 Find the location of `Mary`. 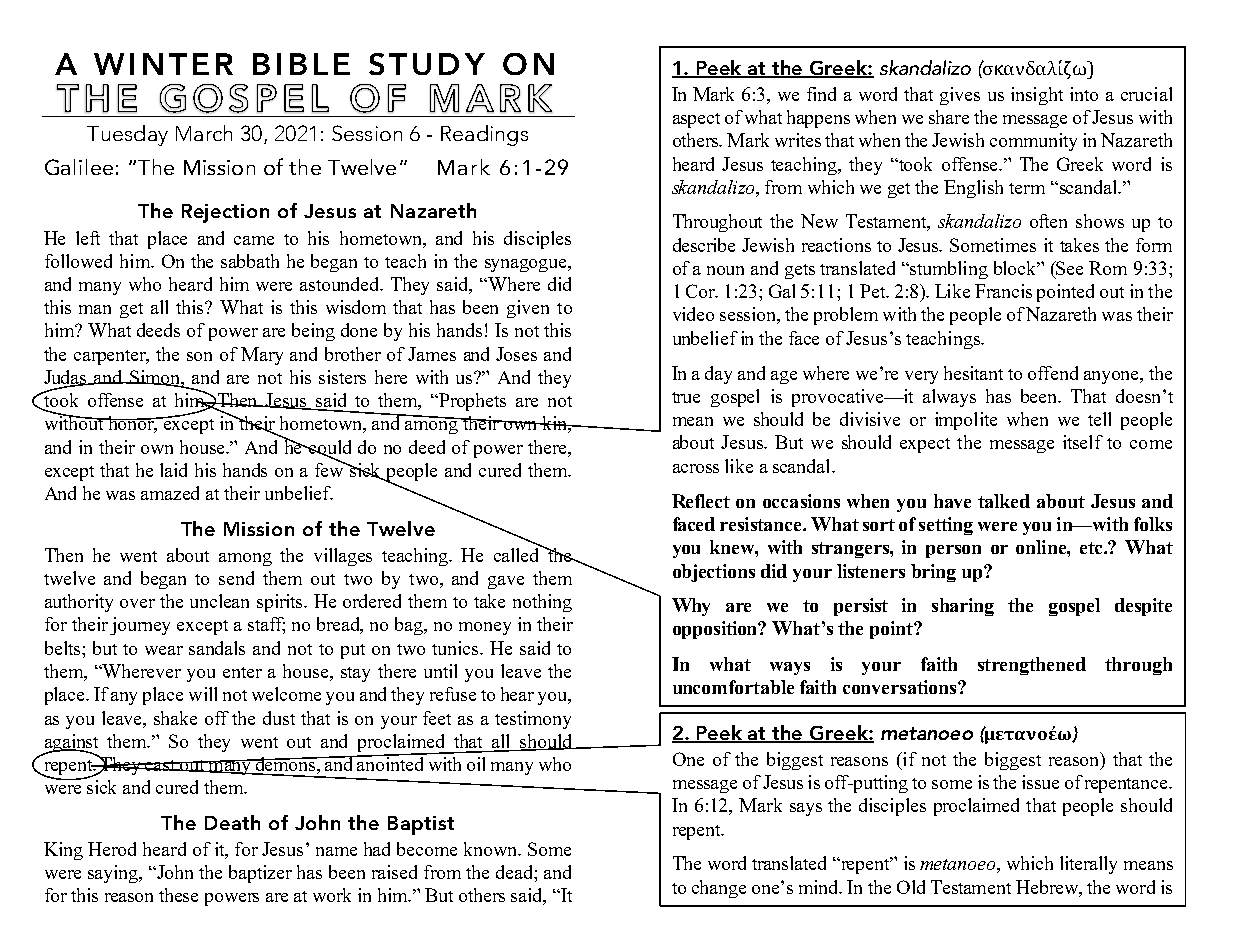

Mary is located at coordinates (262, 356).
